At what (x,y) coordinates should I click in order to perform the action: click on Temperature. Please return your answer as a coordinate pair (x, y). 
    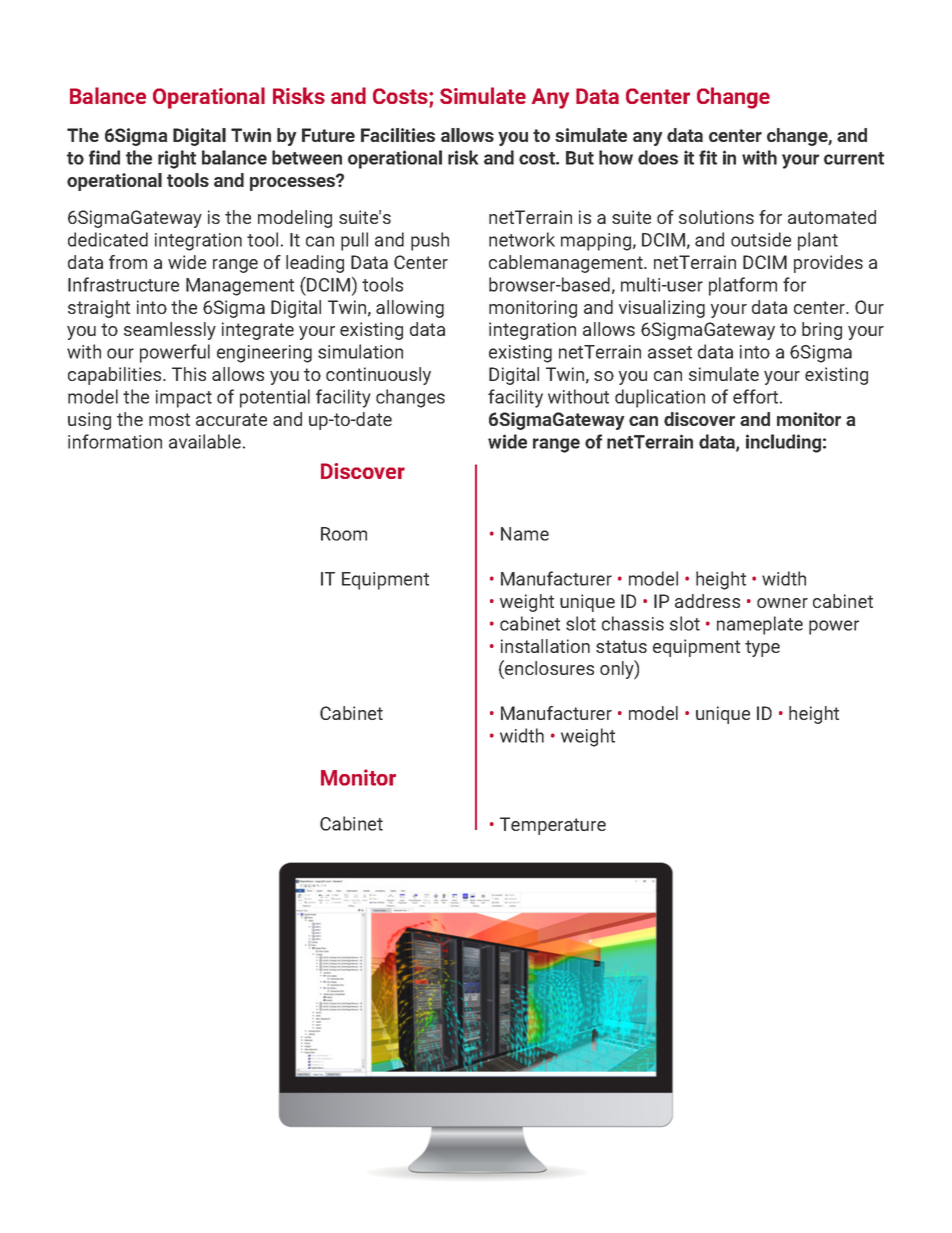
    Looking at the image, I should click on (553, 826).
